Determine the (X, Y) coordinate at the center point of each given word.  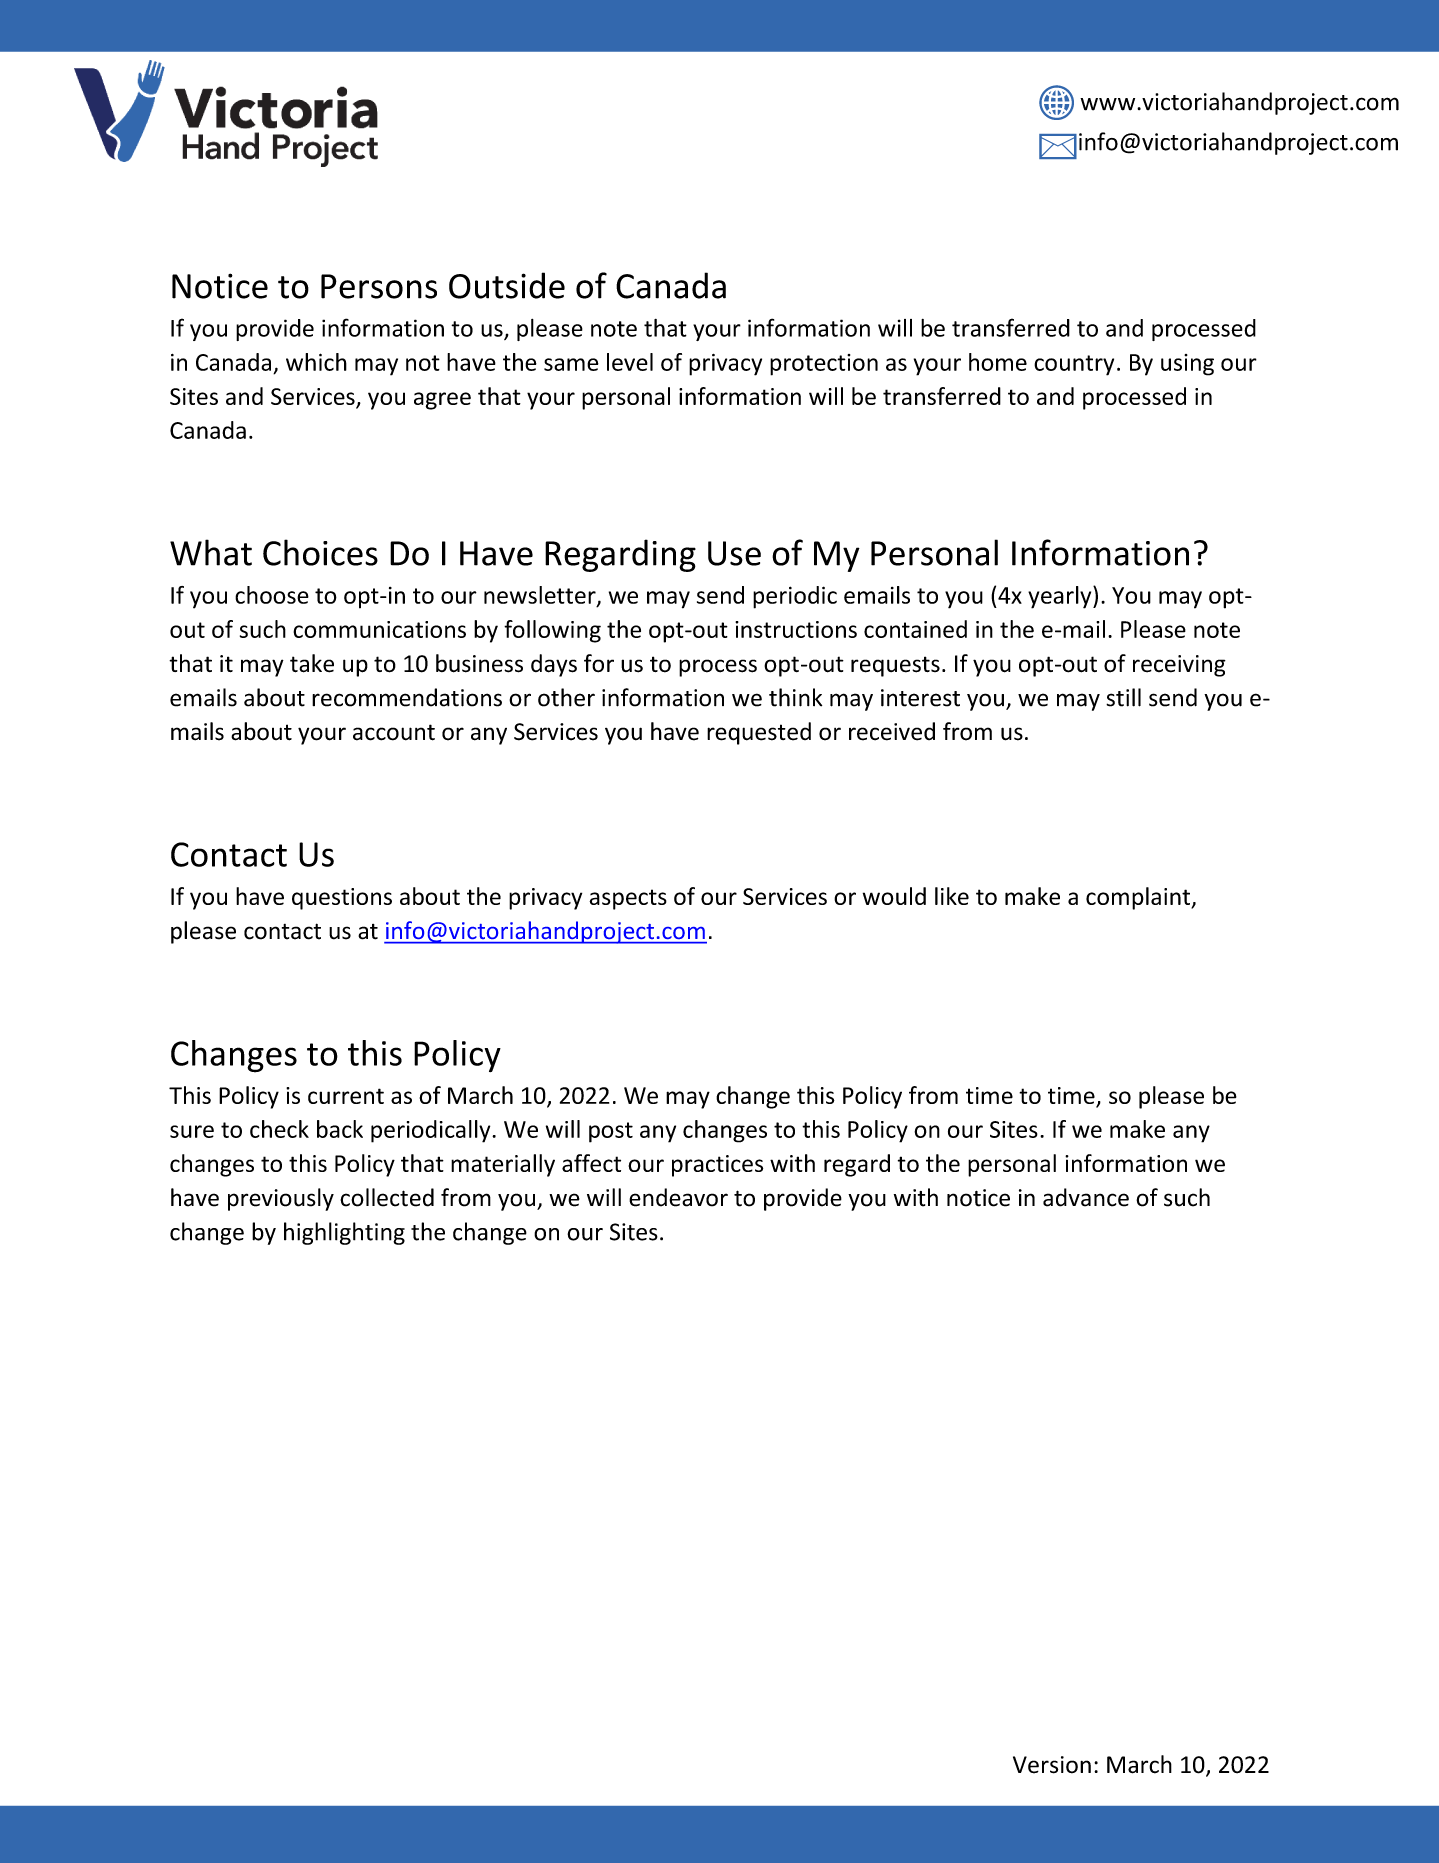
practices (717, 1166)
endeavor (678, 1197)
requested (759, 733)
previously (281, 1199)
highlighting (344, 1233)
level (630, 362)
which (316, 362)
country (1074, 365)
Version (1052, 1765)
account (394, 732)
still (1123, 697)
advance (1086, 1197)
